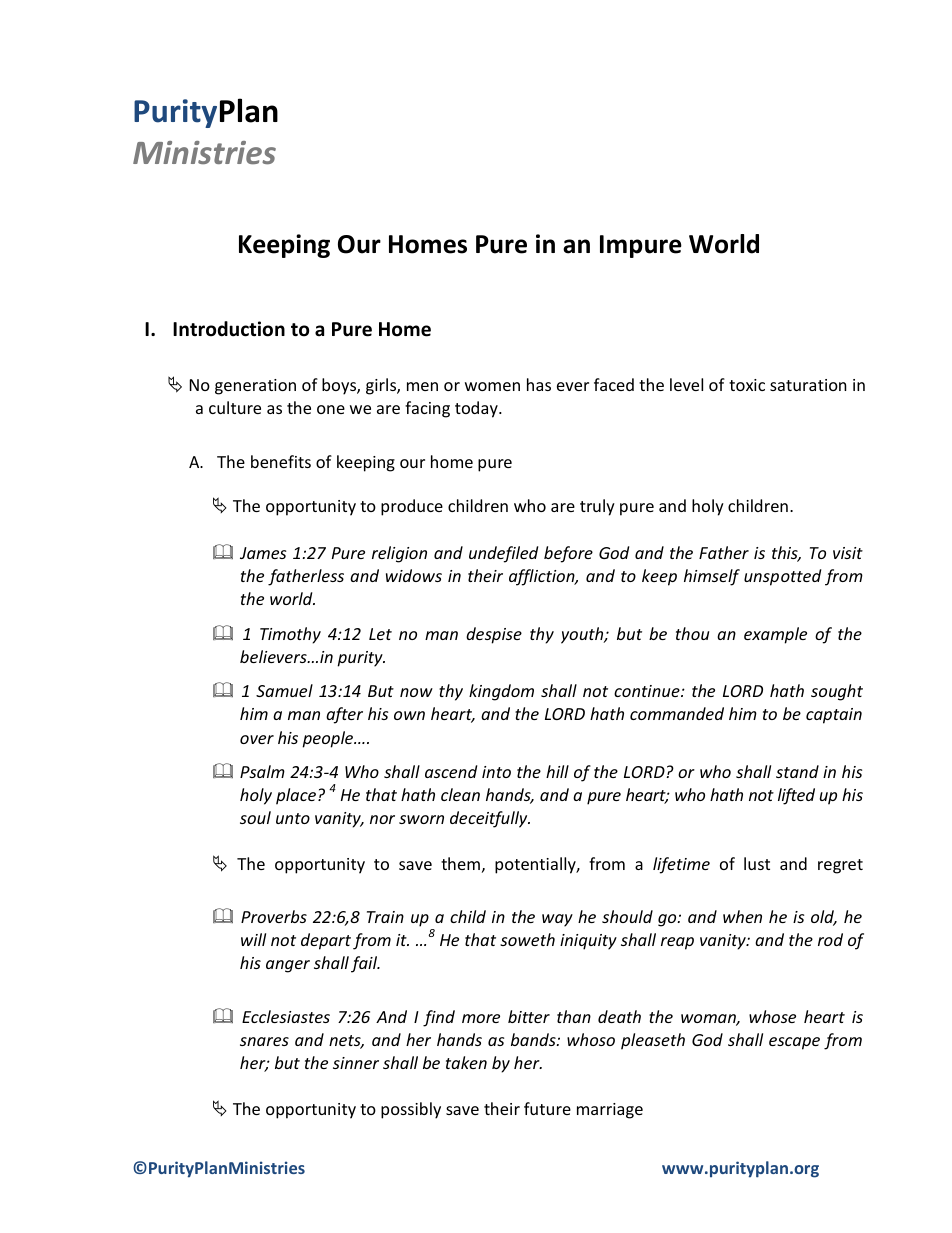 Image resolution: width=952 pixels, height=1233 pixels. What do you see at coordinates (557, 771) in the screenshot?
I see `hill` at bounding box center [557, 771].
